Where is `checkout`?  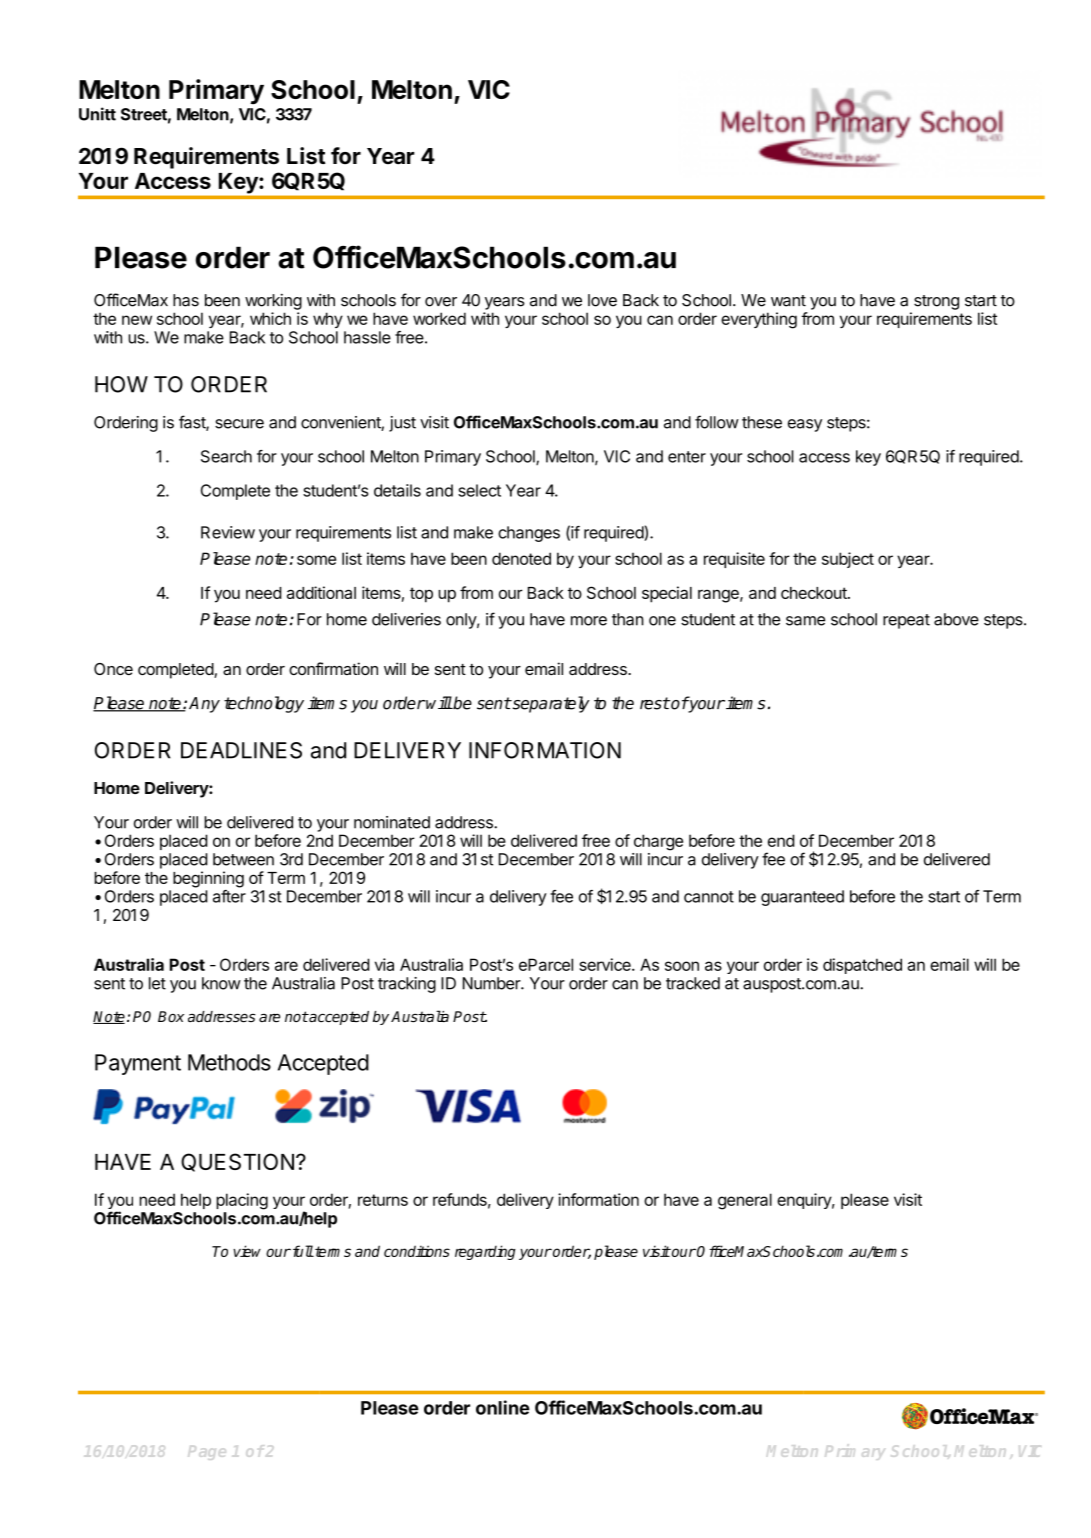
checkout is located at coordinates (815, 593).
